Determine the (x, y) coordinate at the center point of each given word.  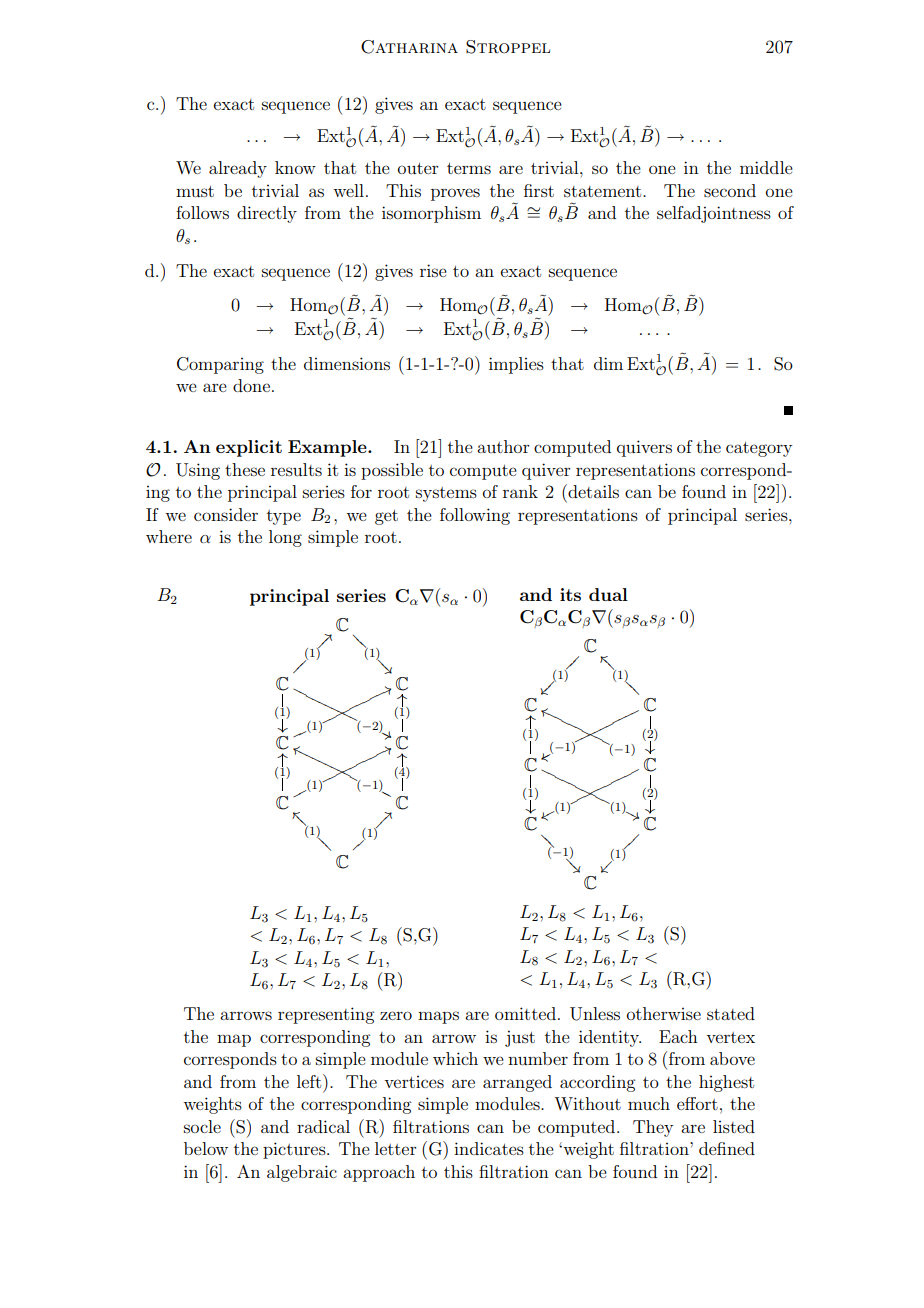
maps (438, 1017)
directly (267, 214)
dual (608, 594)
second (730, 190)
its (570, 594)
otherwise (664, 1013)
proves (455, 194)
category (759, 449)
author (503, 446)
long (285, 538)
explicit (249, 448)
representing (326, 1015)
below (206, 1148)
